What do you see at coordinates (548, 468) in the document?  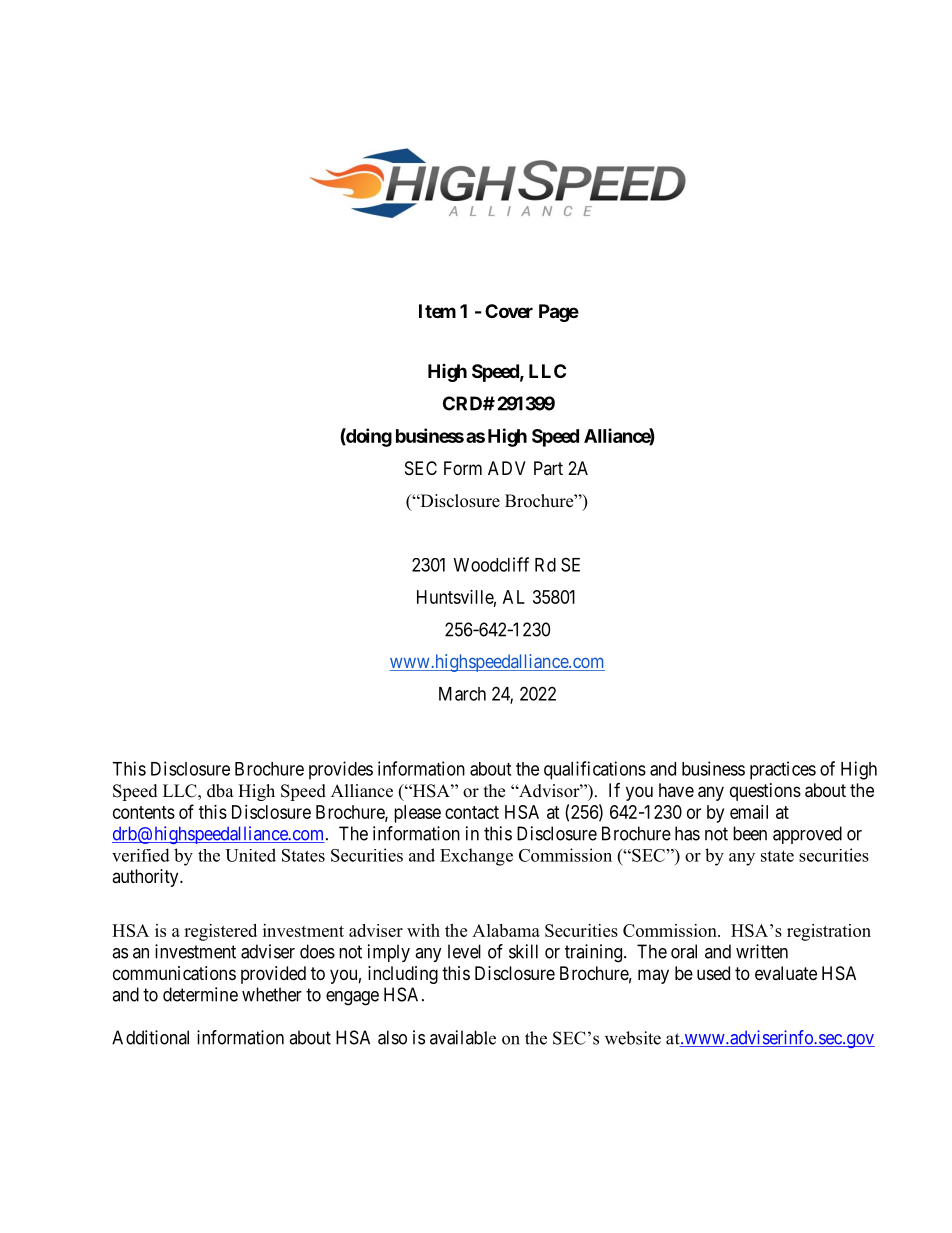 I see `Part` at bounding box center [548, 468].
